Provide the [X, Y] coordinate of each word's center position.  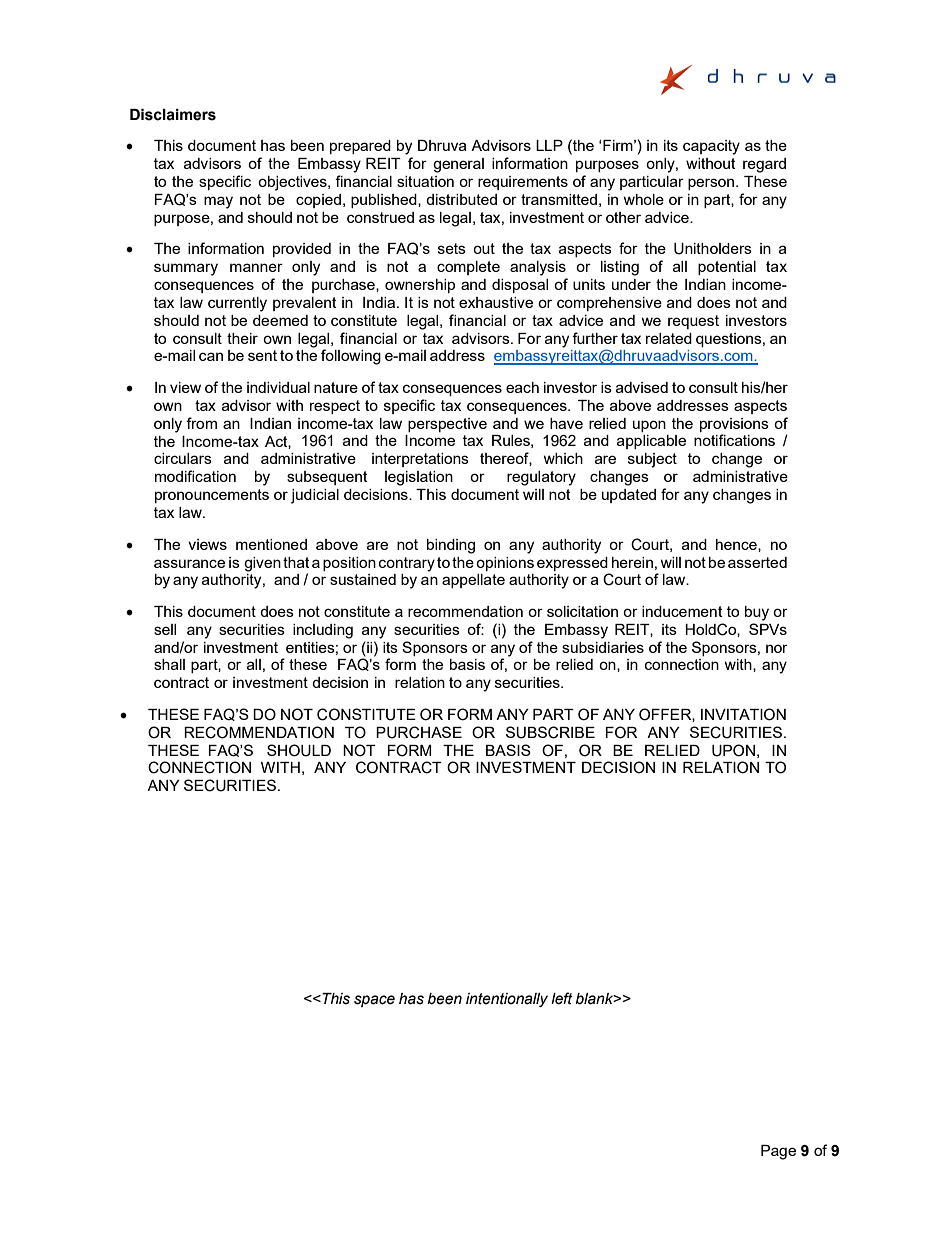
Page [778, 1152]
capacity [711, 147]
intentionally [507, 1000]
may [218, 202]
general [458, 165]
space [374, 1001]
